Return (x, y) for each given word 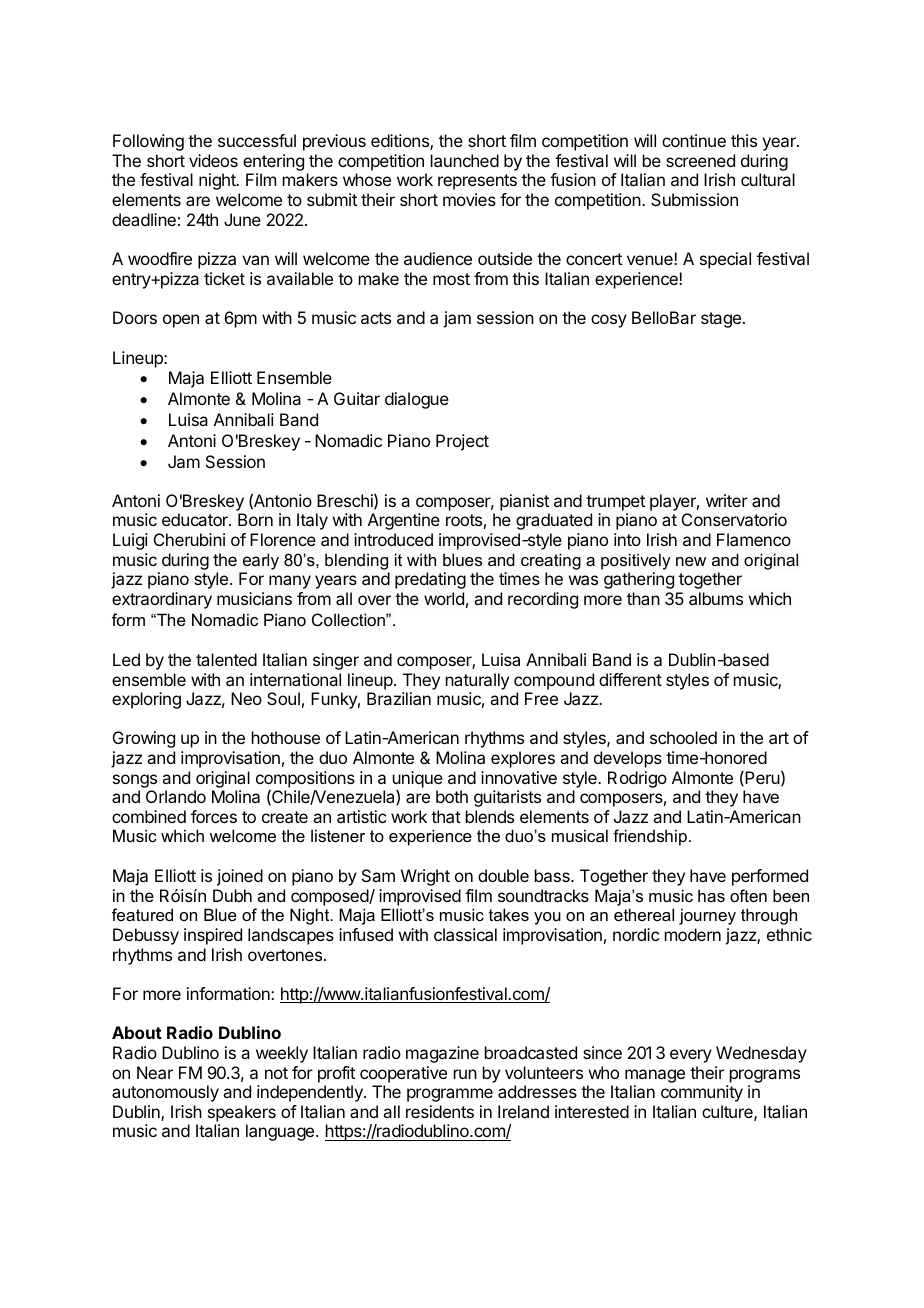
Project (462, 442)
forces (214, 816)
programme (450, 1095)
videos (213, 160)
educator (196, 519)
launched (465, 160)
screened (700, 160)
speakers (242, 1113)
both (452, 796)
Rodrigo (637, 779)
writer (727, 500)
